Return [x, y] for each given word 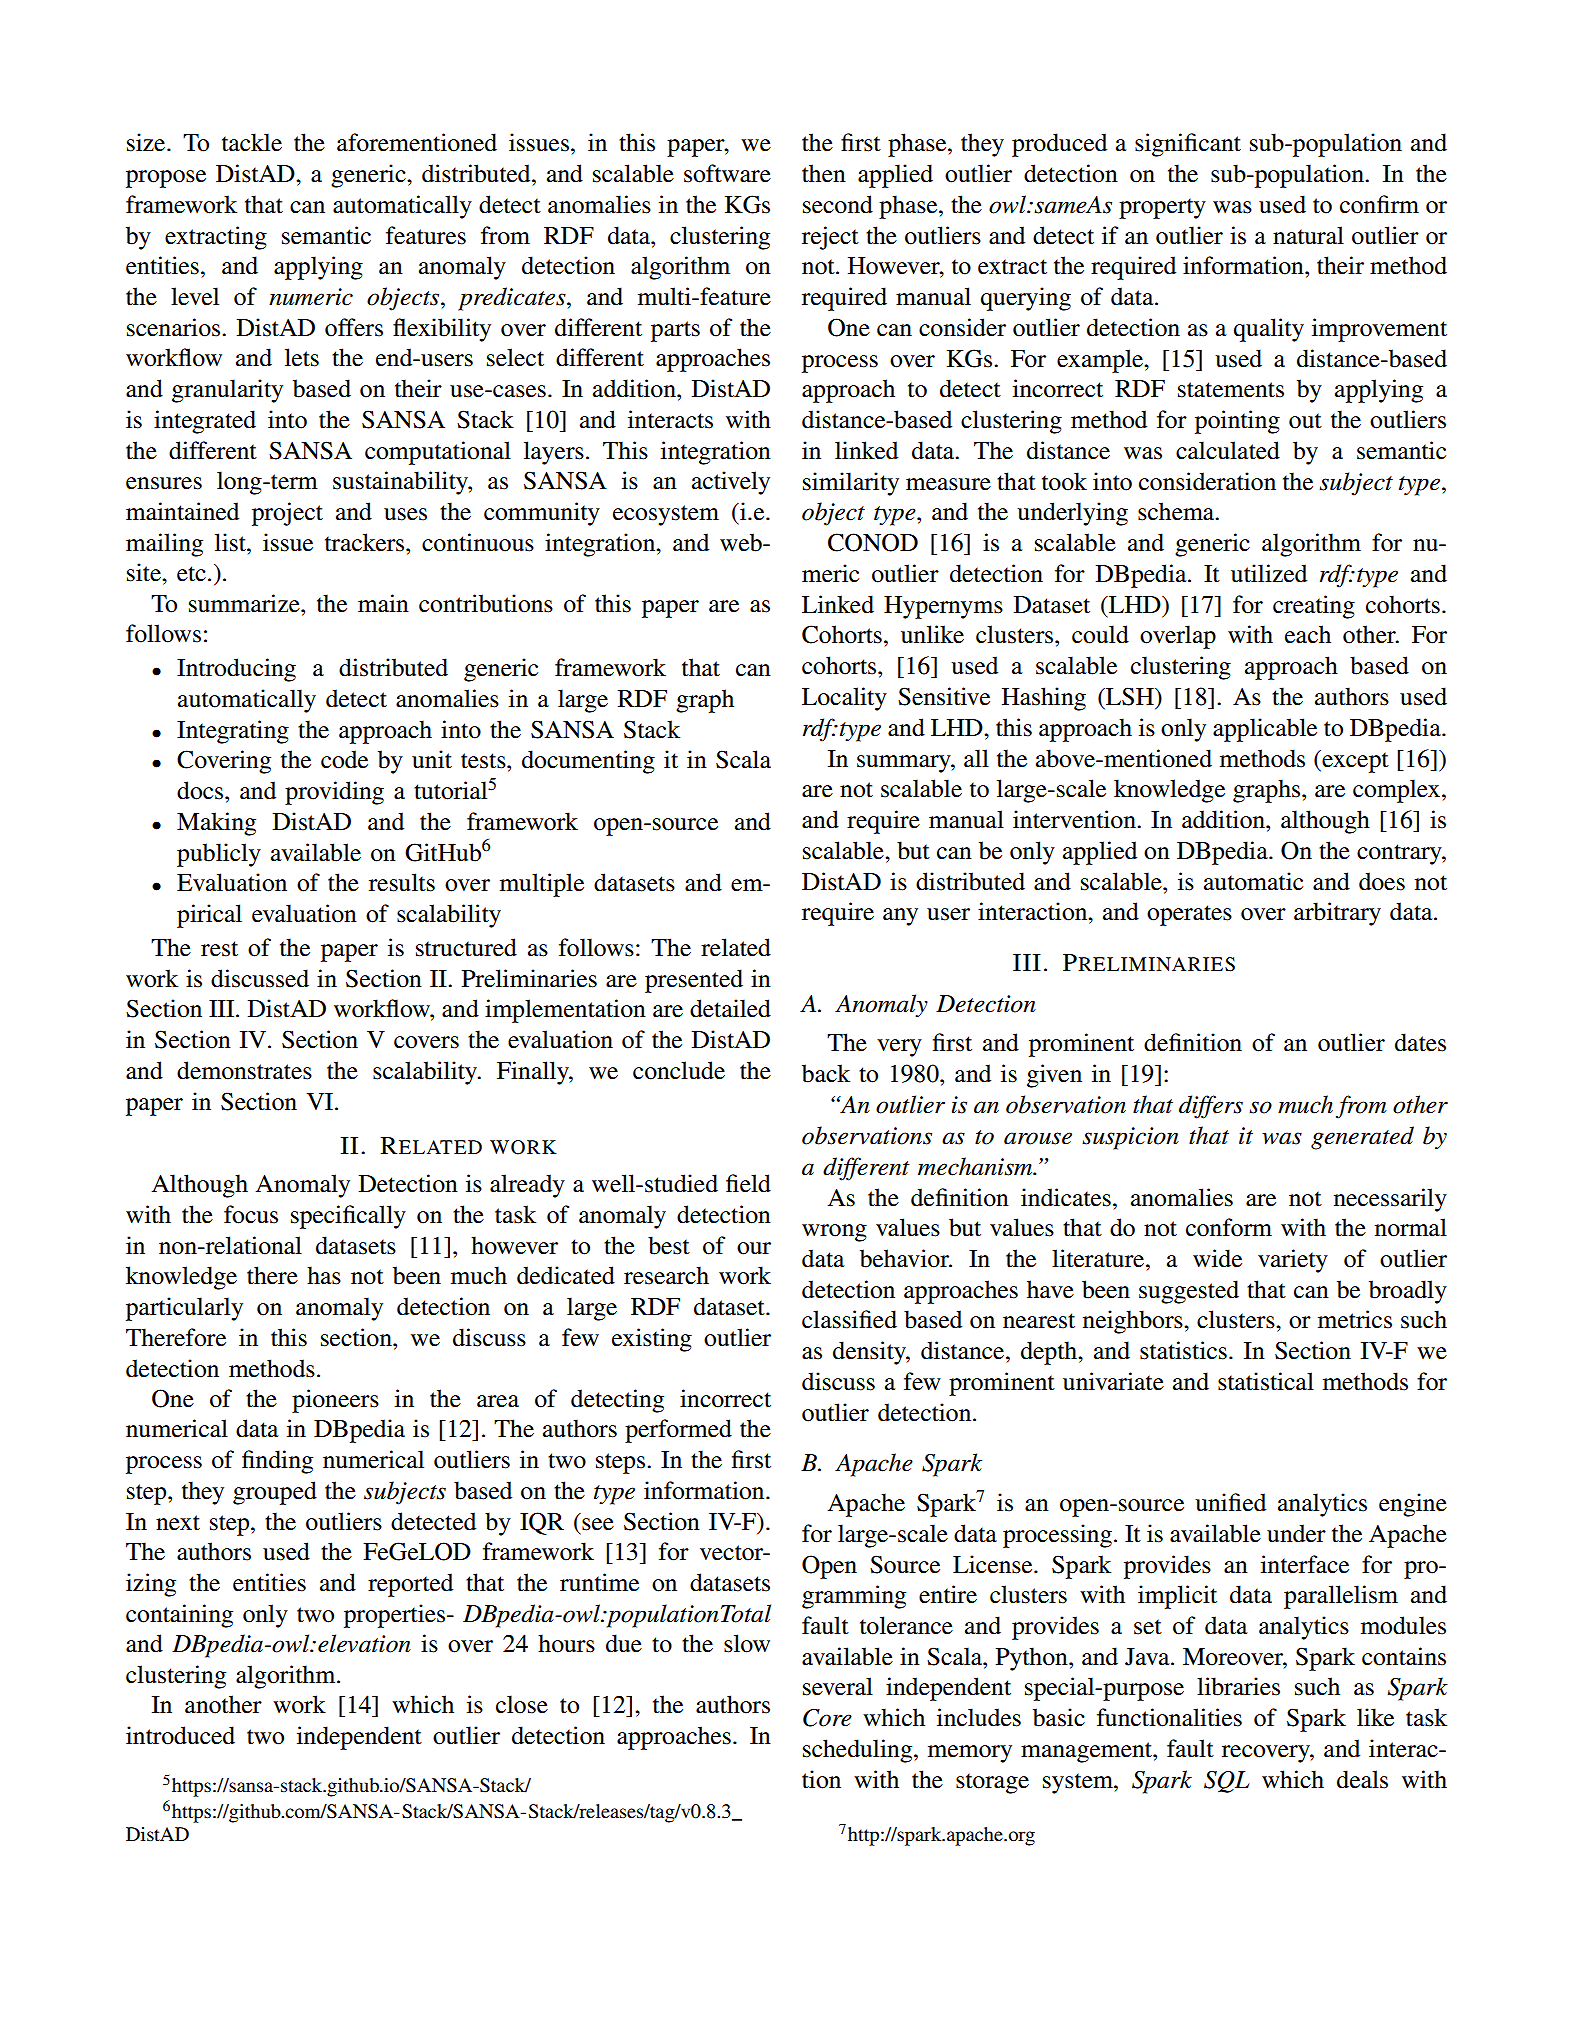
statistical [1266, 1381]
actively [731, 483]
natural [1308, 235]
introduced [180, 1735]
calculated [1228, 450]
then [824, 173]
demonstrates [244, 1070]
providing [334, 793]
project [287, 514]
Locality [844, 699]
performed [678, 1431]
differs [1211, 1107]
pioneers [335, 1401]
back [826, 1073]
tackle [252, 142]
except [1354, 761]
